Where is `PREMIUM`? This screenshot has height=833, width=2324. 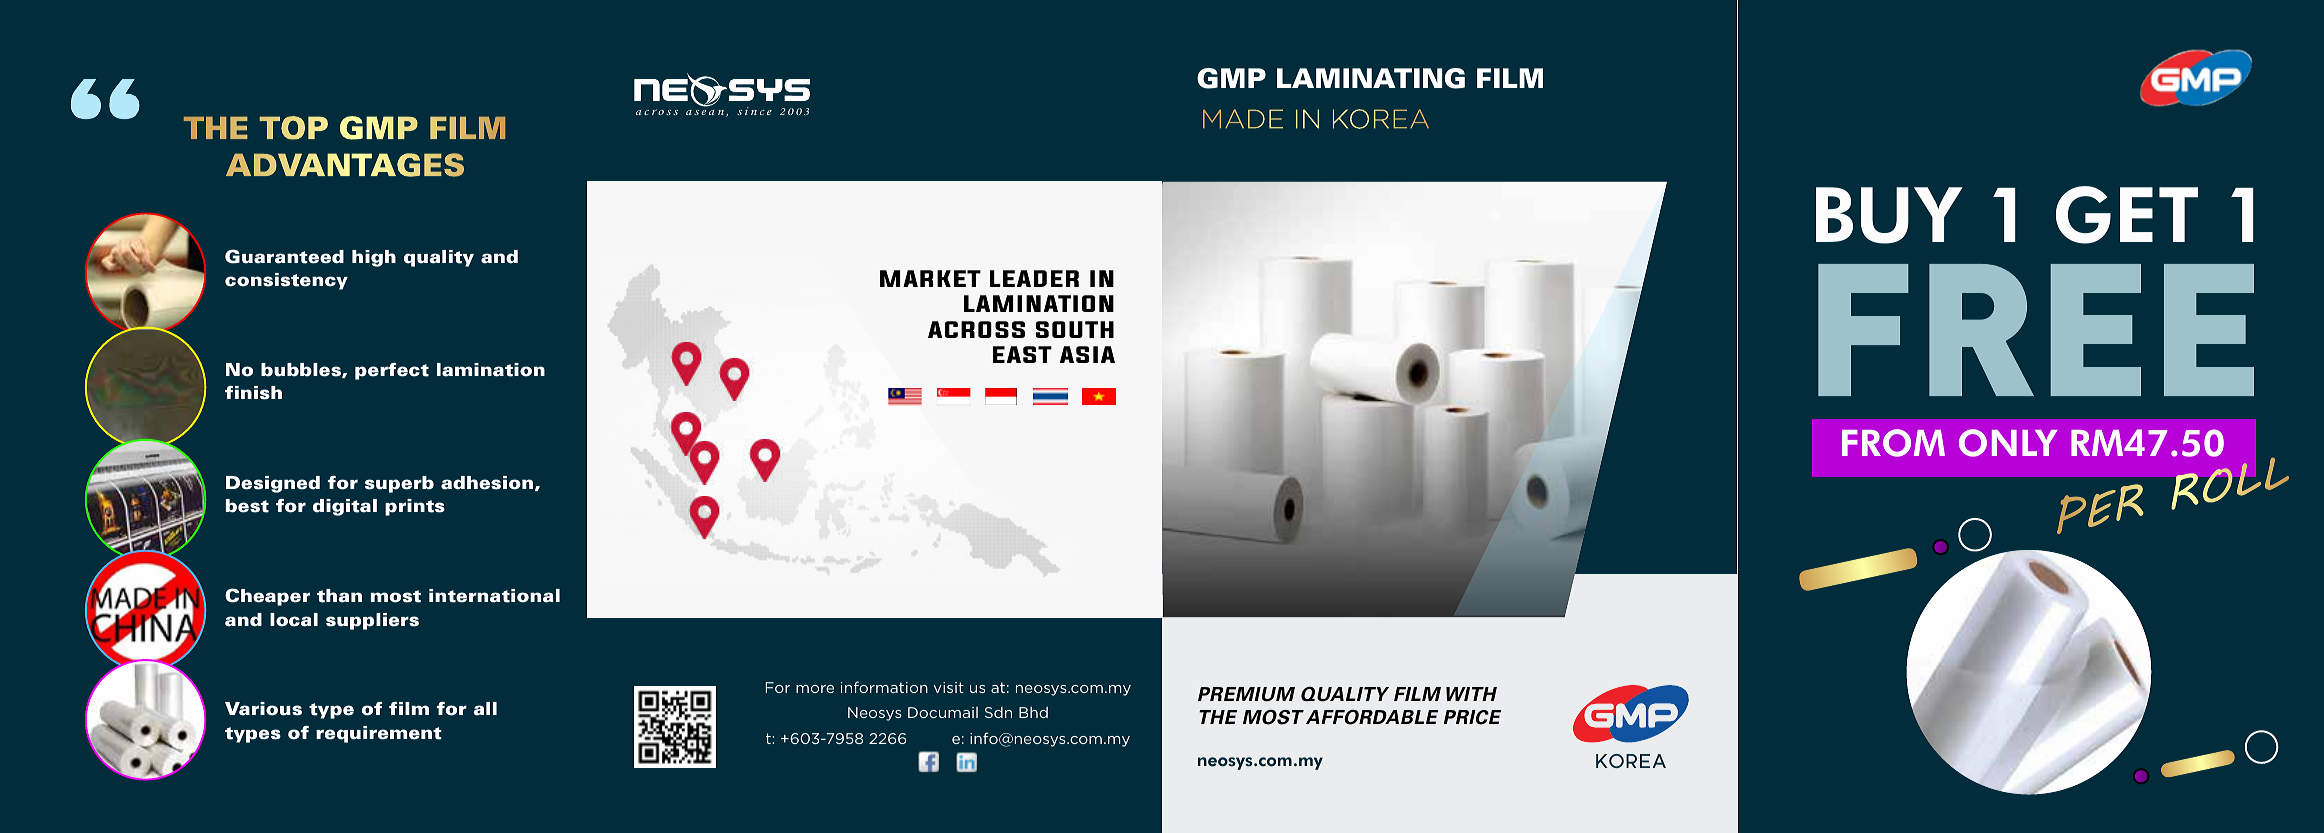 PREMIUM is located at coordinates (1246, 694).
